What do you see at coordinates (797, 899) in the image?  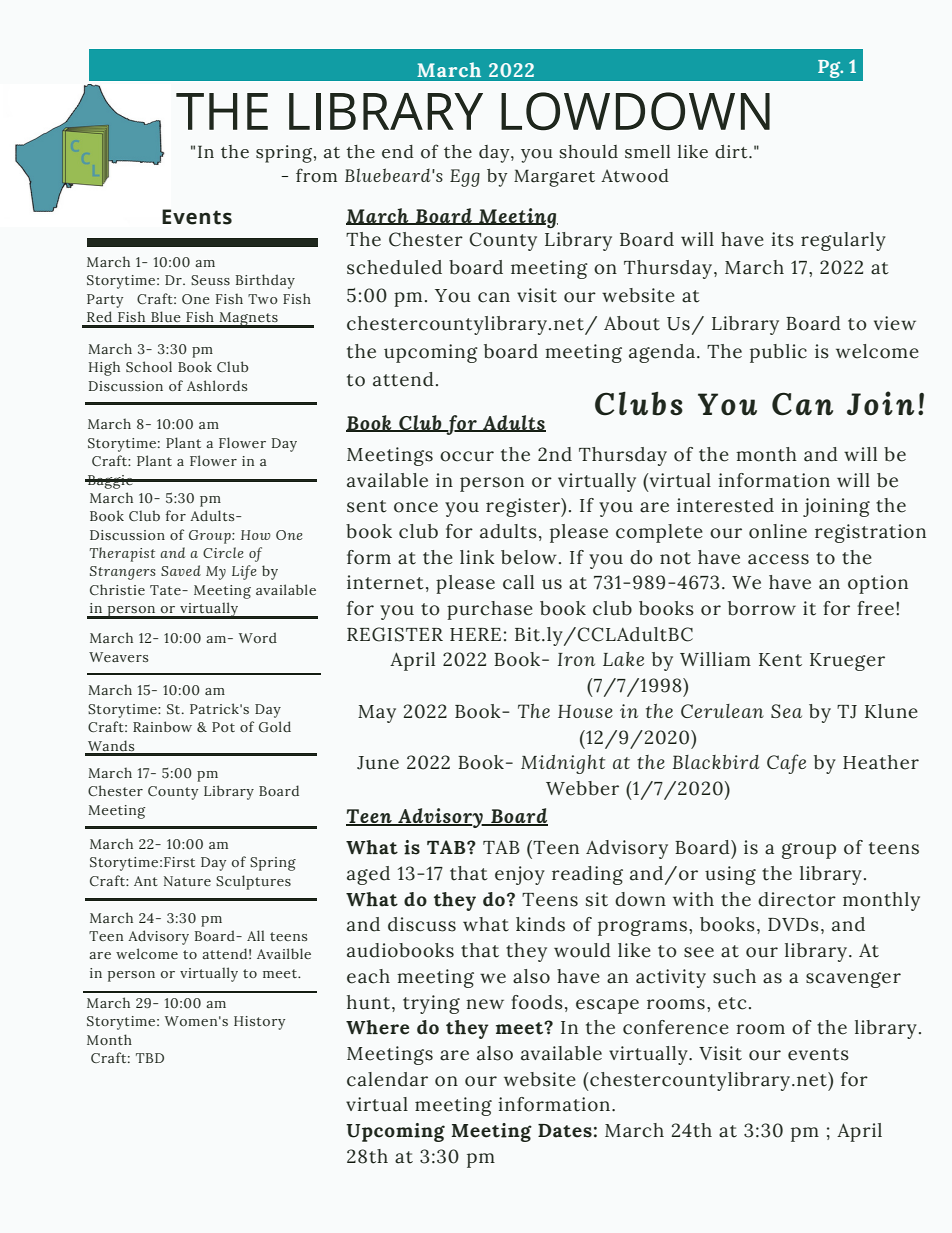 I see `director` at bounding box center [797, 899].
